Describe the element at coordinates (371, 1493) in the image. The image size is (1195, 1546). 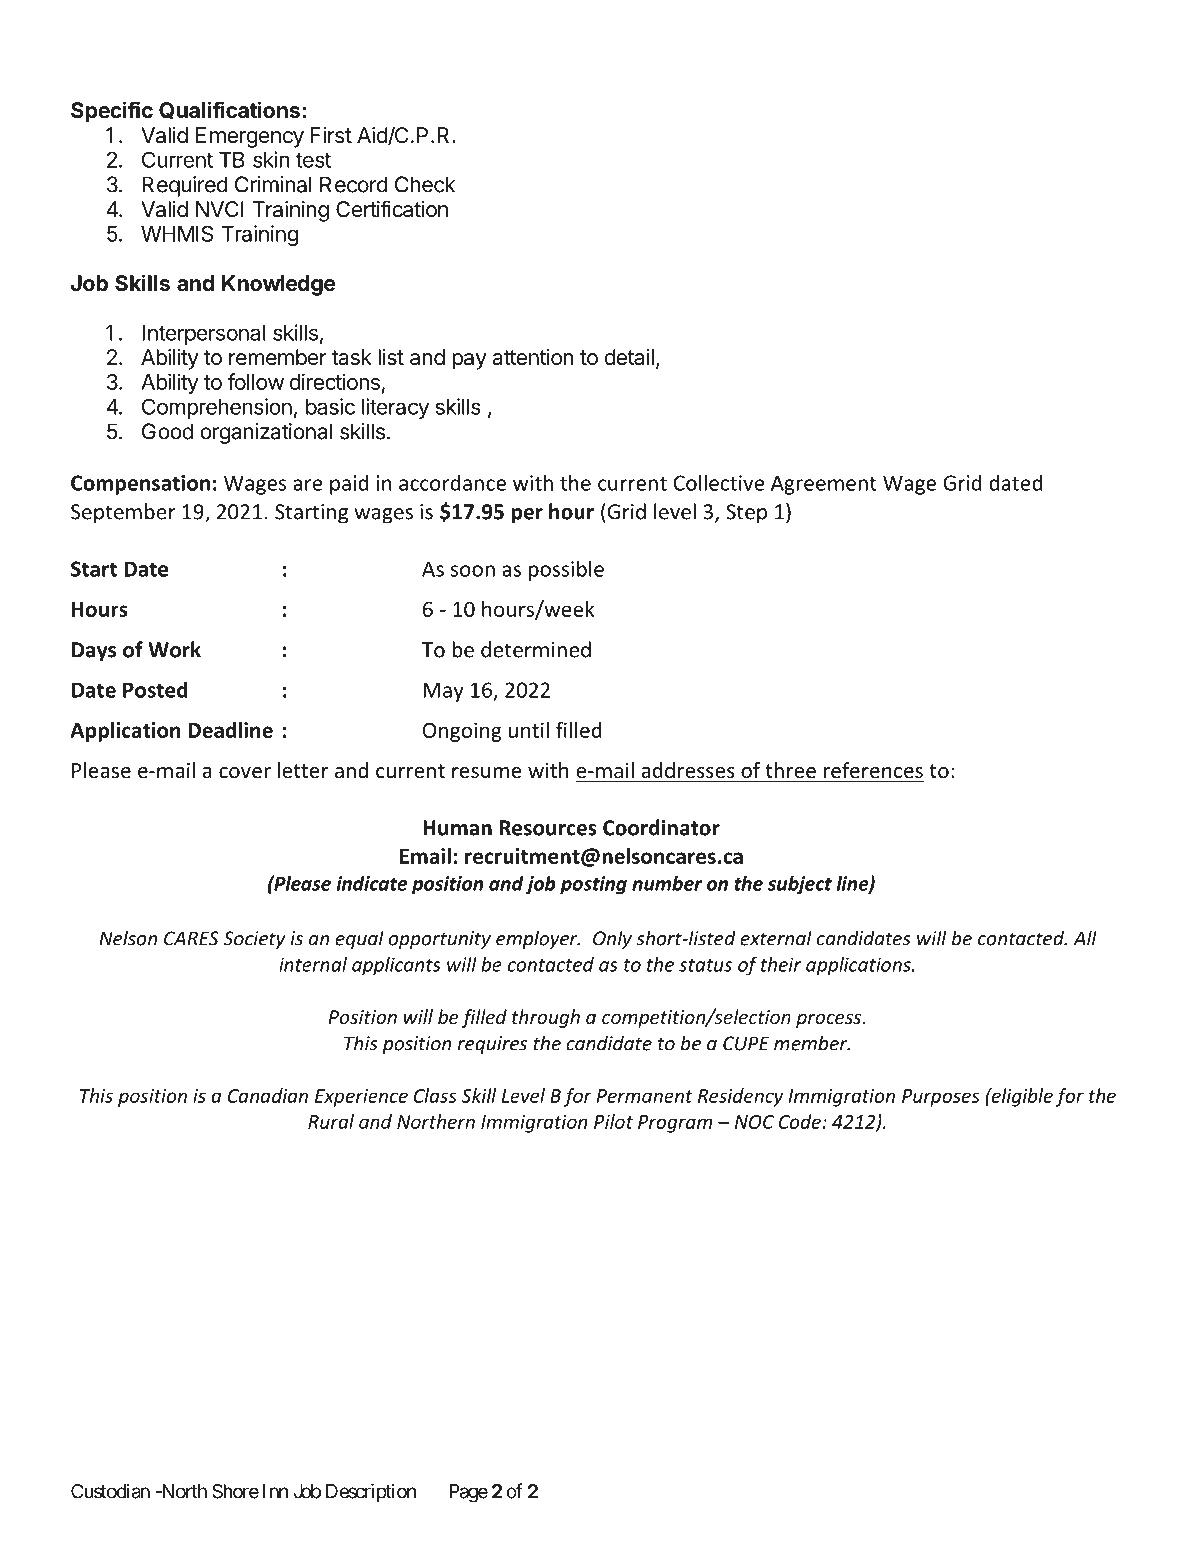
I see `Description` at that location.
